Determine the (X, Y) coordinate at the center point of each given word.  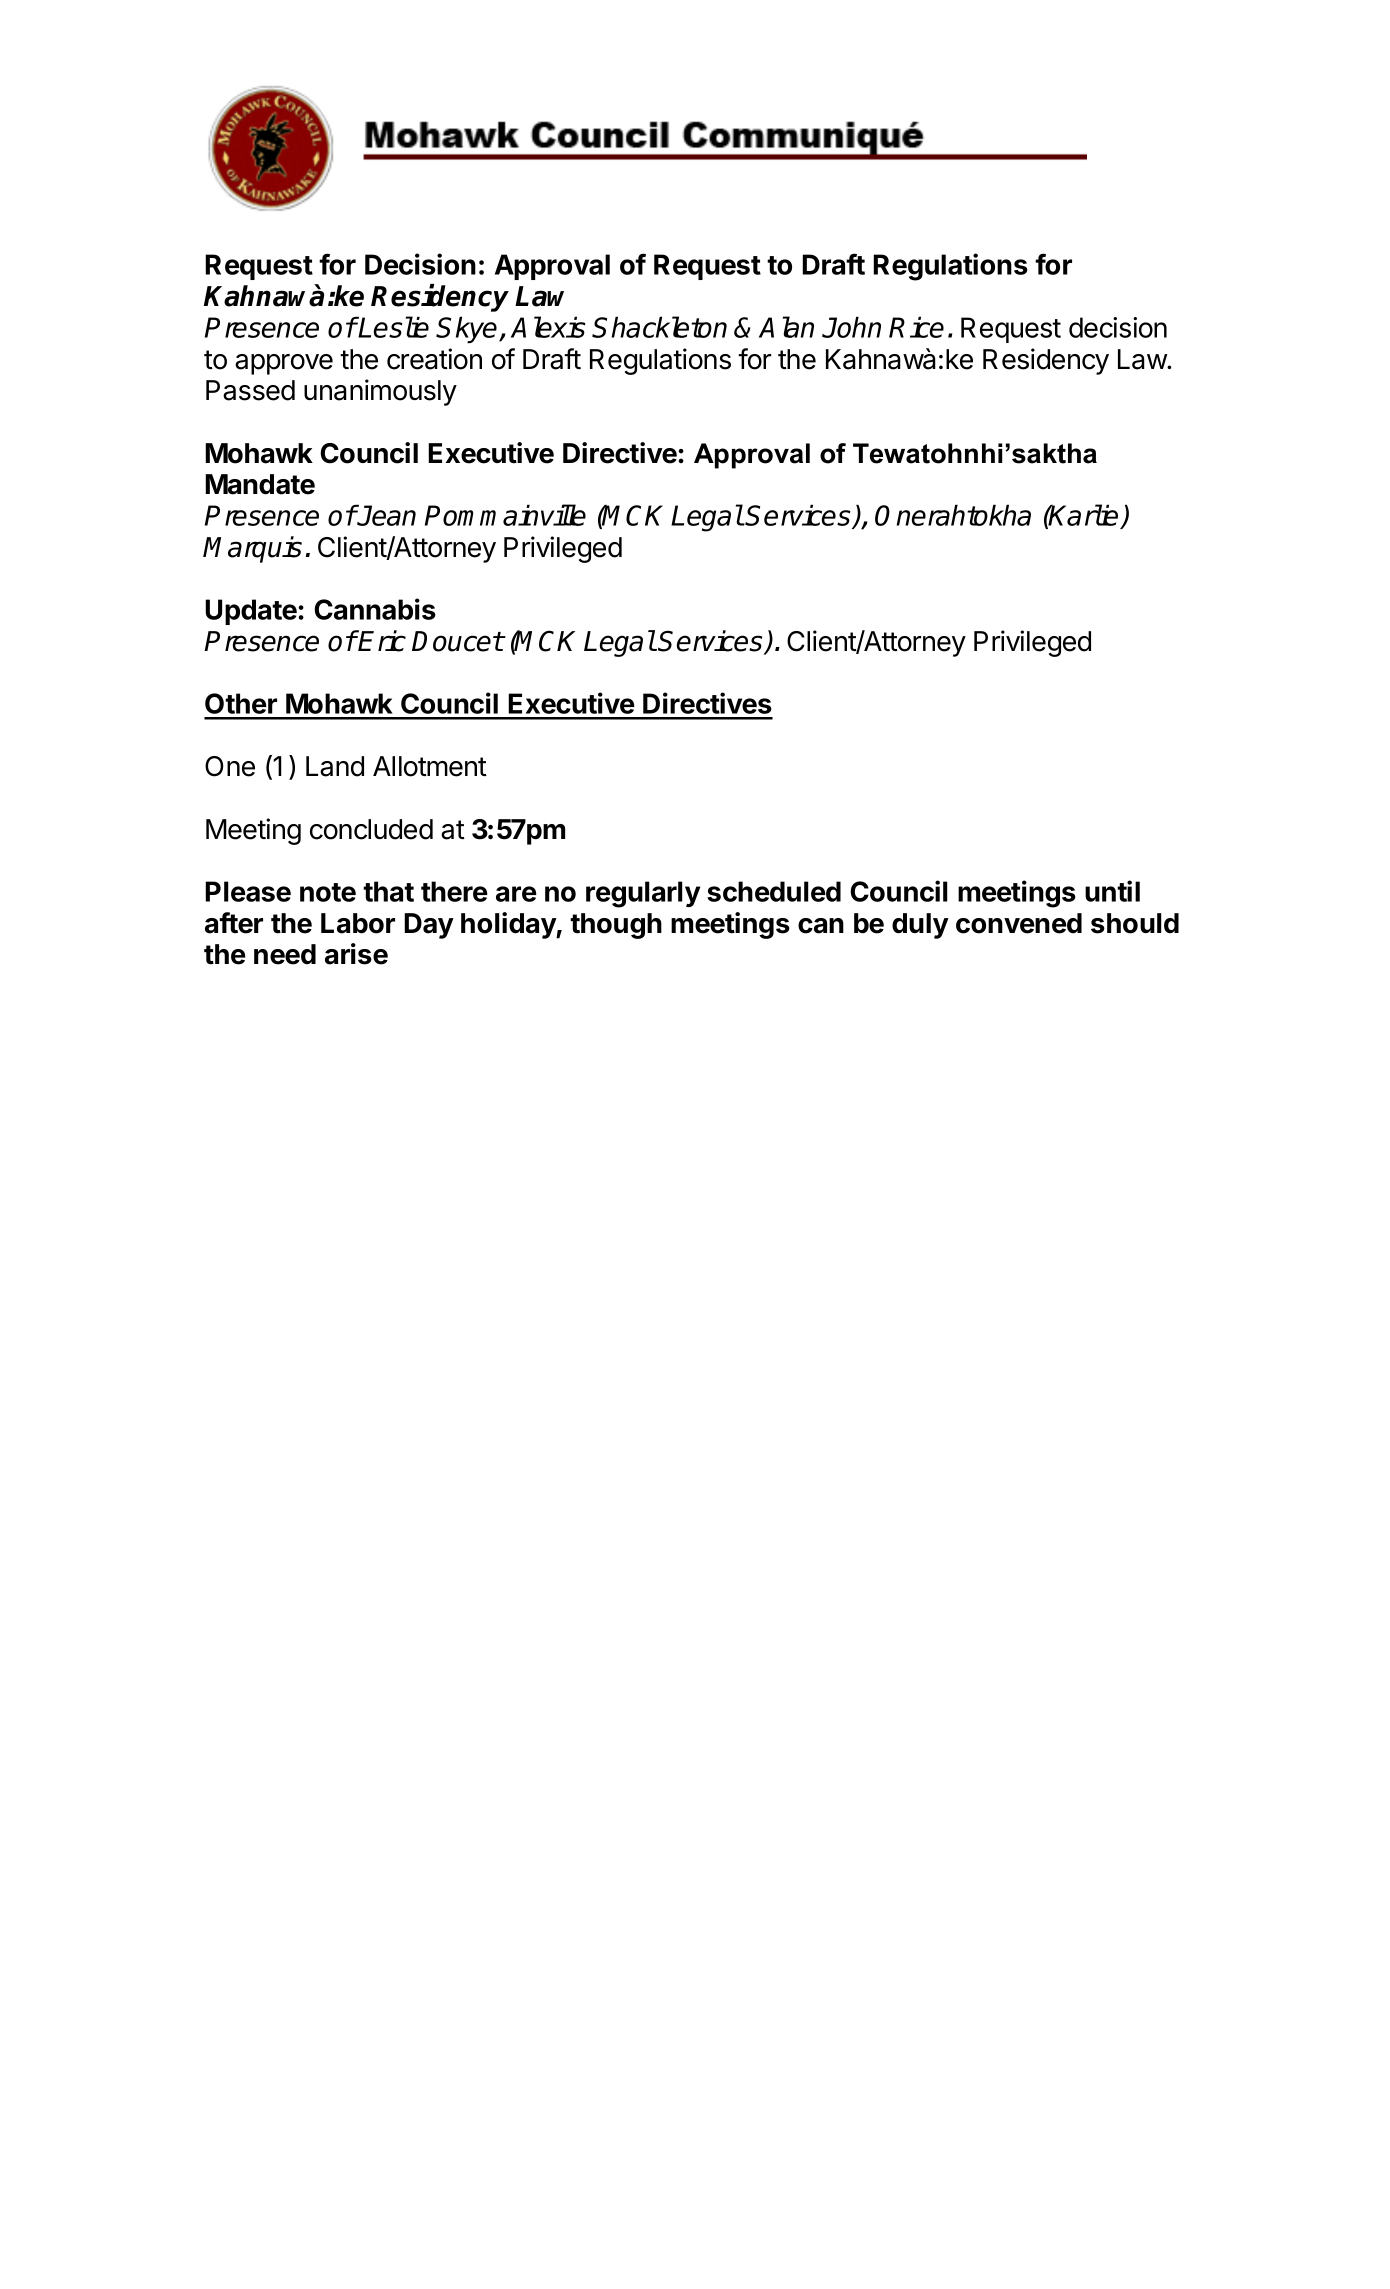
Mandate (260, 484)
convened (1019, 923)
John (851, 327)
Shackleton (659, 327)
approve (284, 364)
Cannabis (375, 609)
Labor (358, 923)
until (1112, 891)
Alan (786, 327)
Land (335, 766)
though (616, 926)
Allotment (430, 766)
